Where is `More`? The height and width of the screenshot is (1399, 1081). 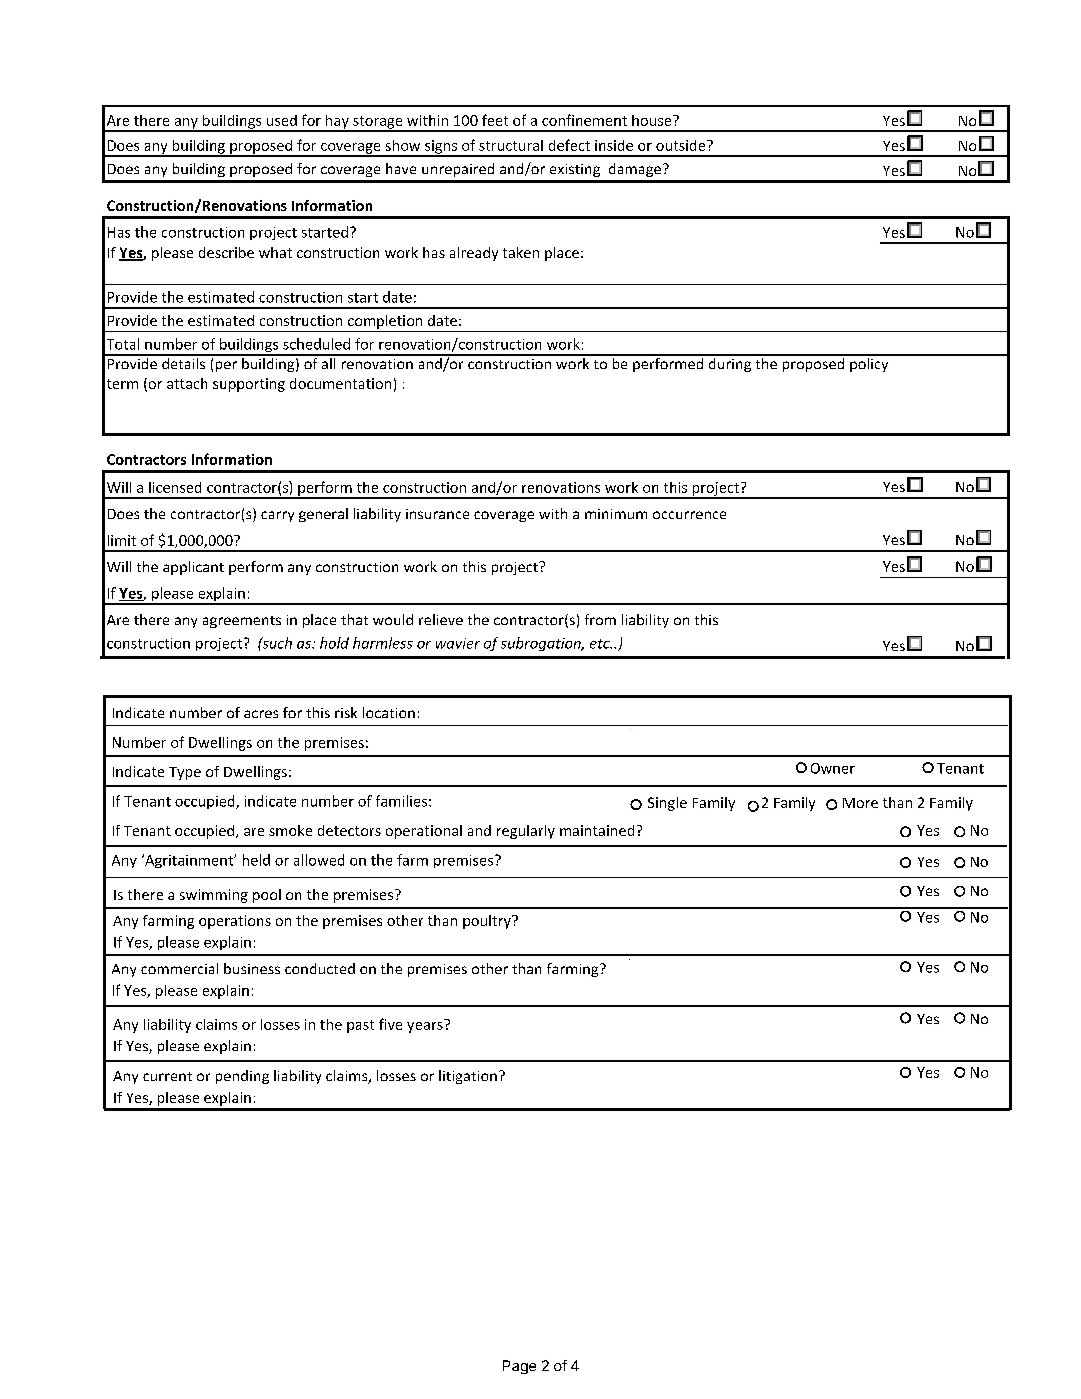 More is located at coordinates (860, 803).
